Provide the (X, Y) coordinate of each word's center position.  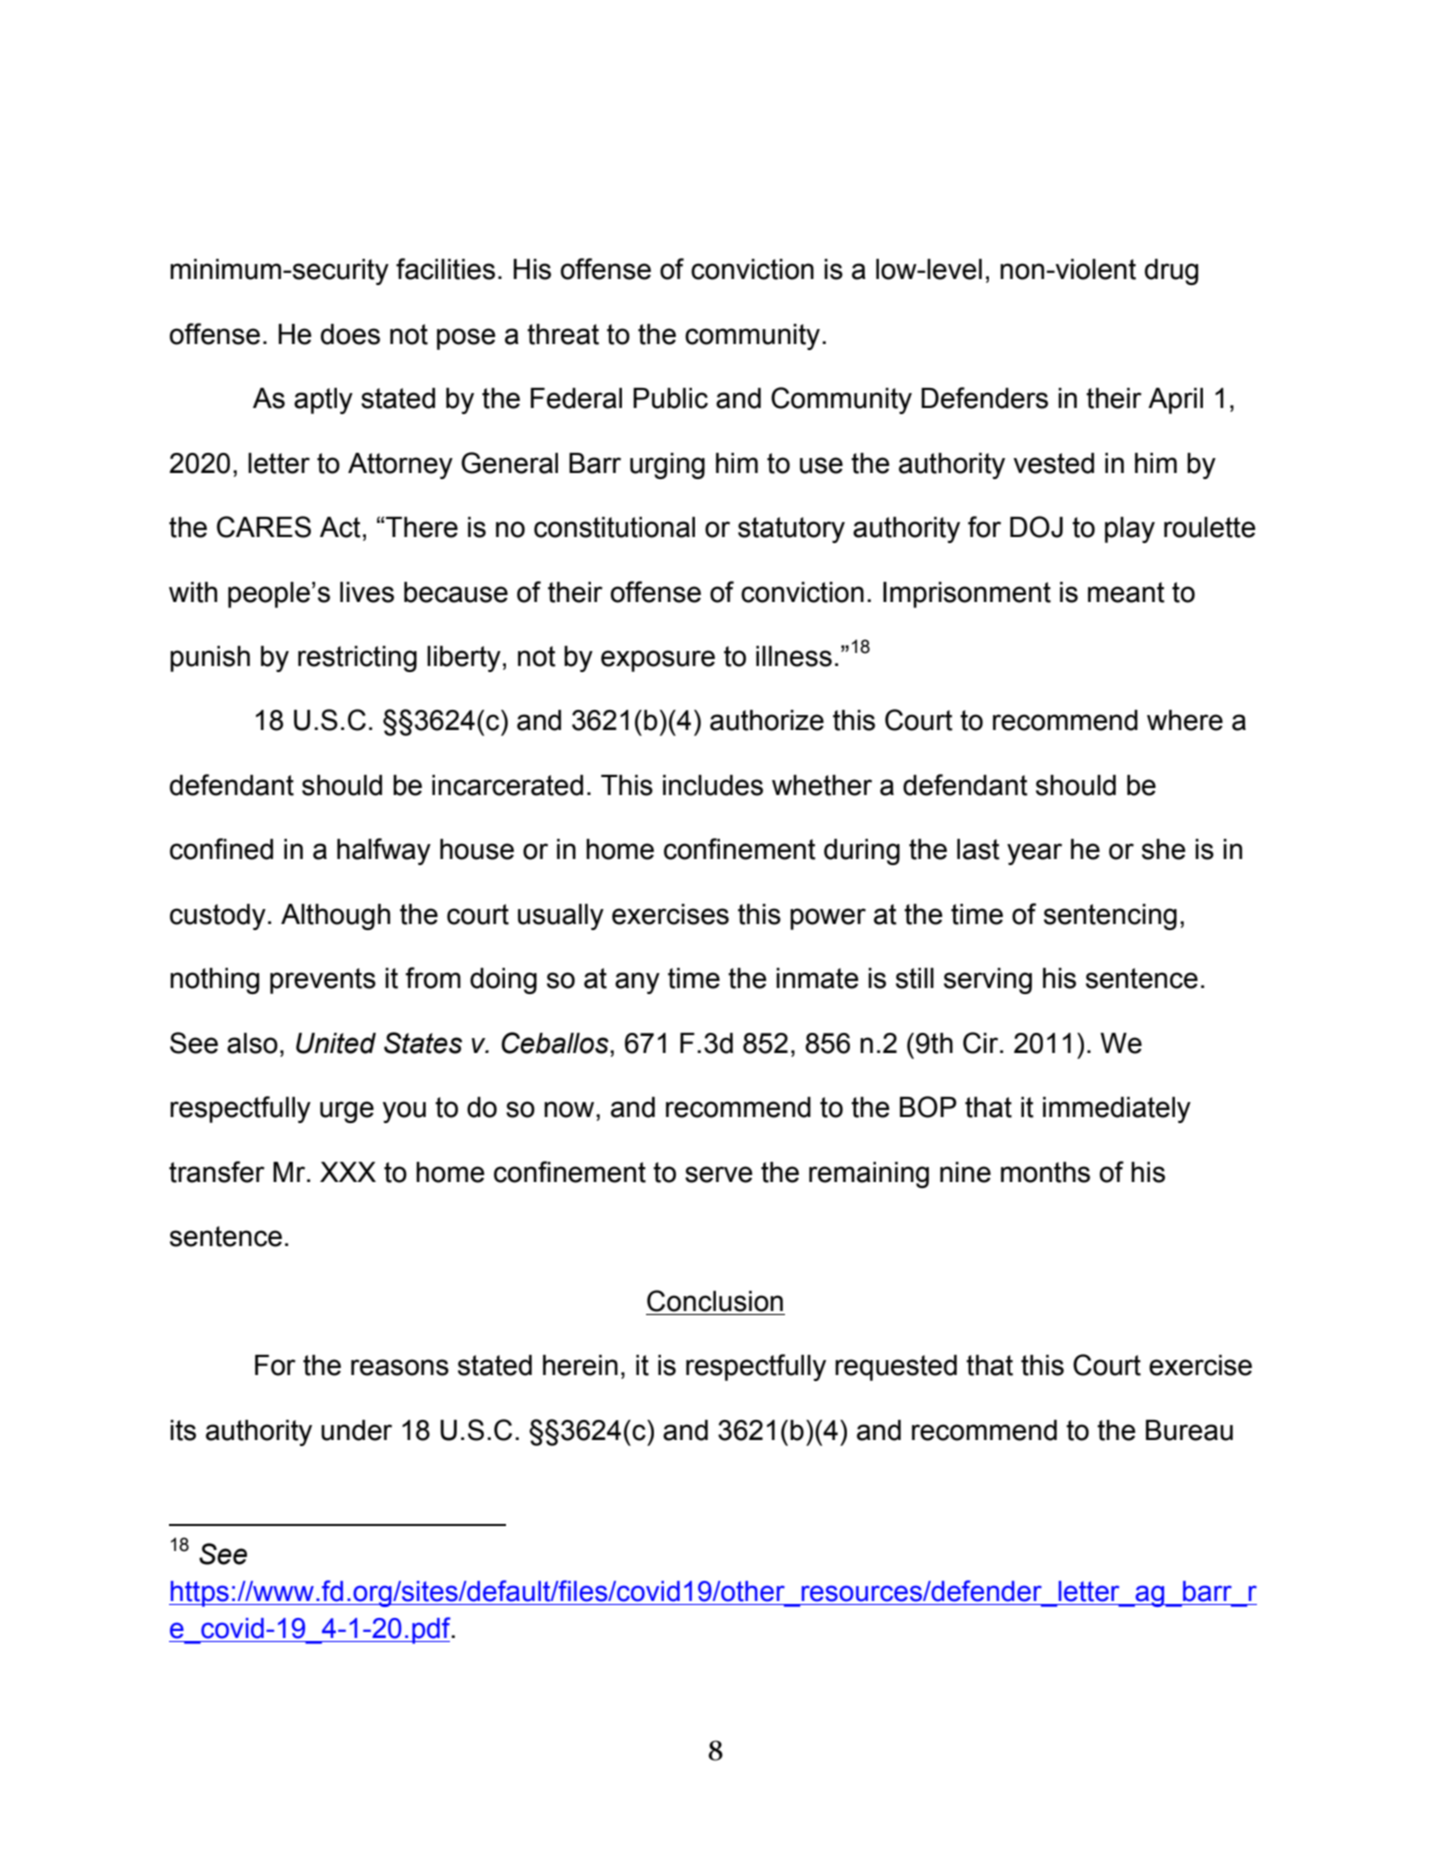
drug (1171, 272)
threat (563, 334)
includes (713, 785)
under (356, 1430)
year (1034, 854)
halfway (384, 851)
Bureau (1189, 1430)
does (350, 334)
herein (580, 1365)
